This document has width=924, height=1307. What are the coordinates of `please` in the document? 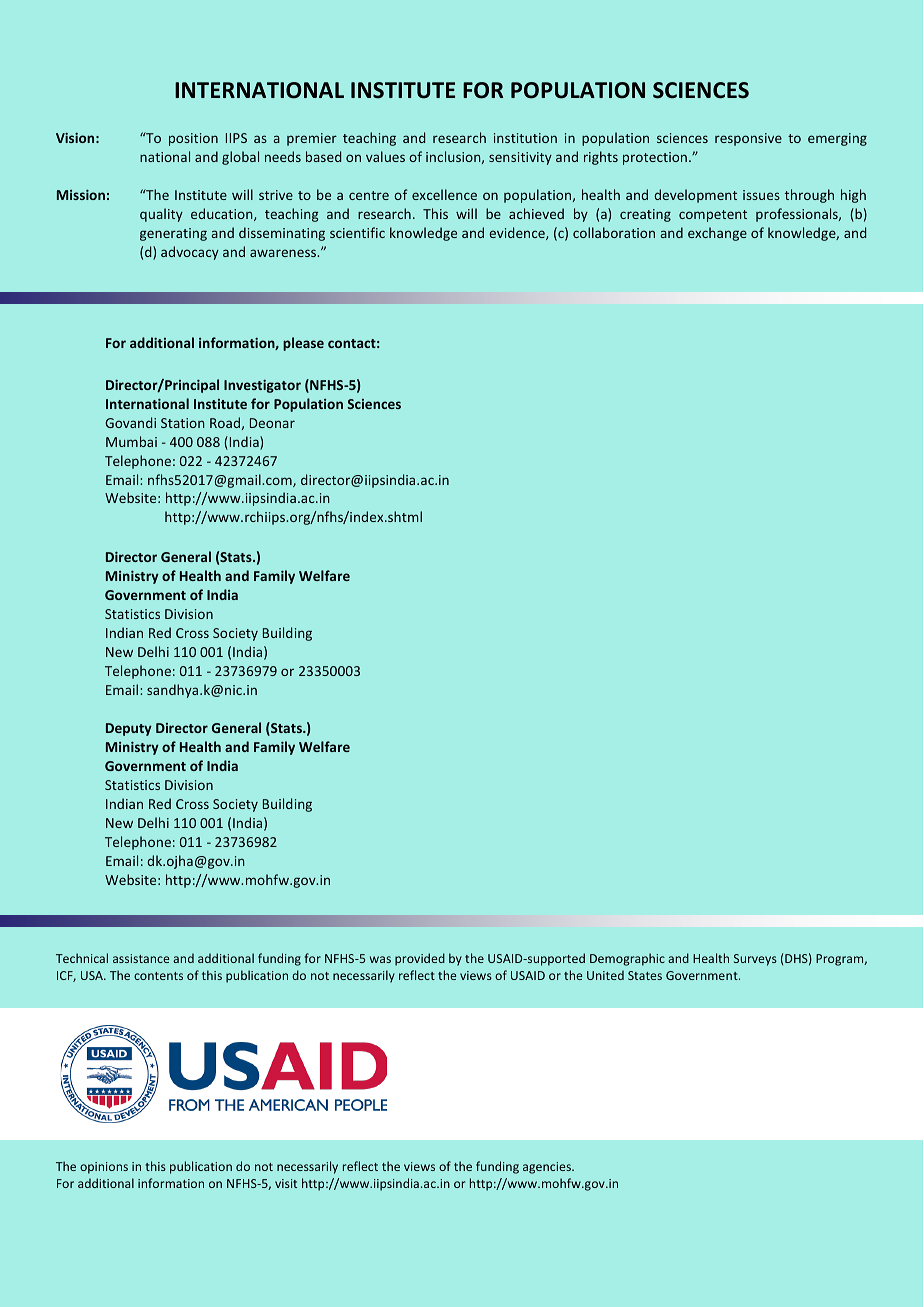 It's located at (303, 344).
